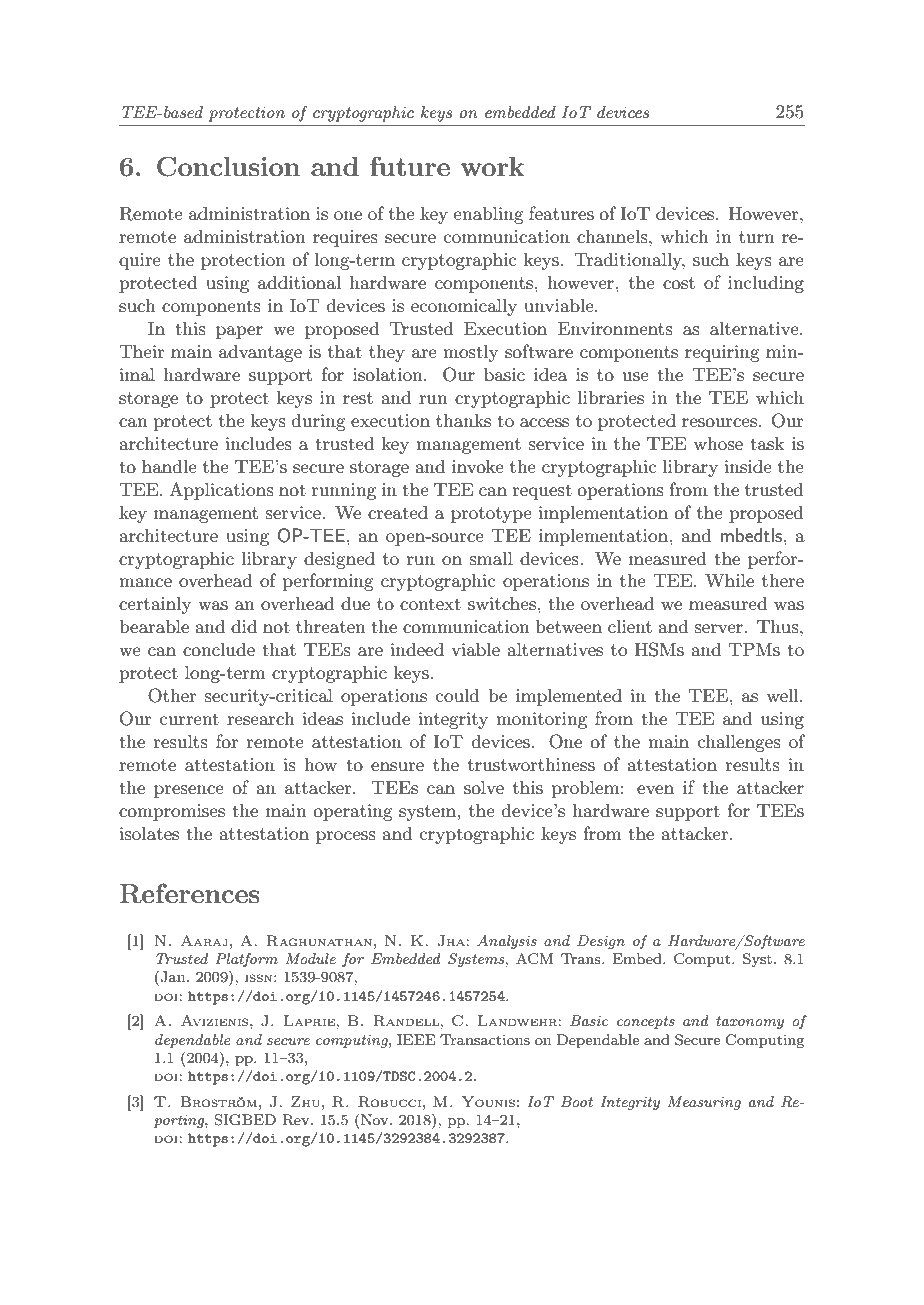 The image size is (924, 1305). What do you see at coordinates (297, 1120) in the document?
I see `Rev` at bounding box center [297, 1120].
